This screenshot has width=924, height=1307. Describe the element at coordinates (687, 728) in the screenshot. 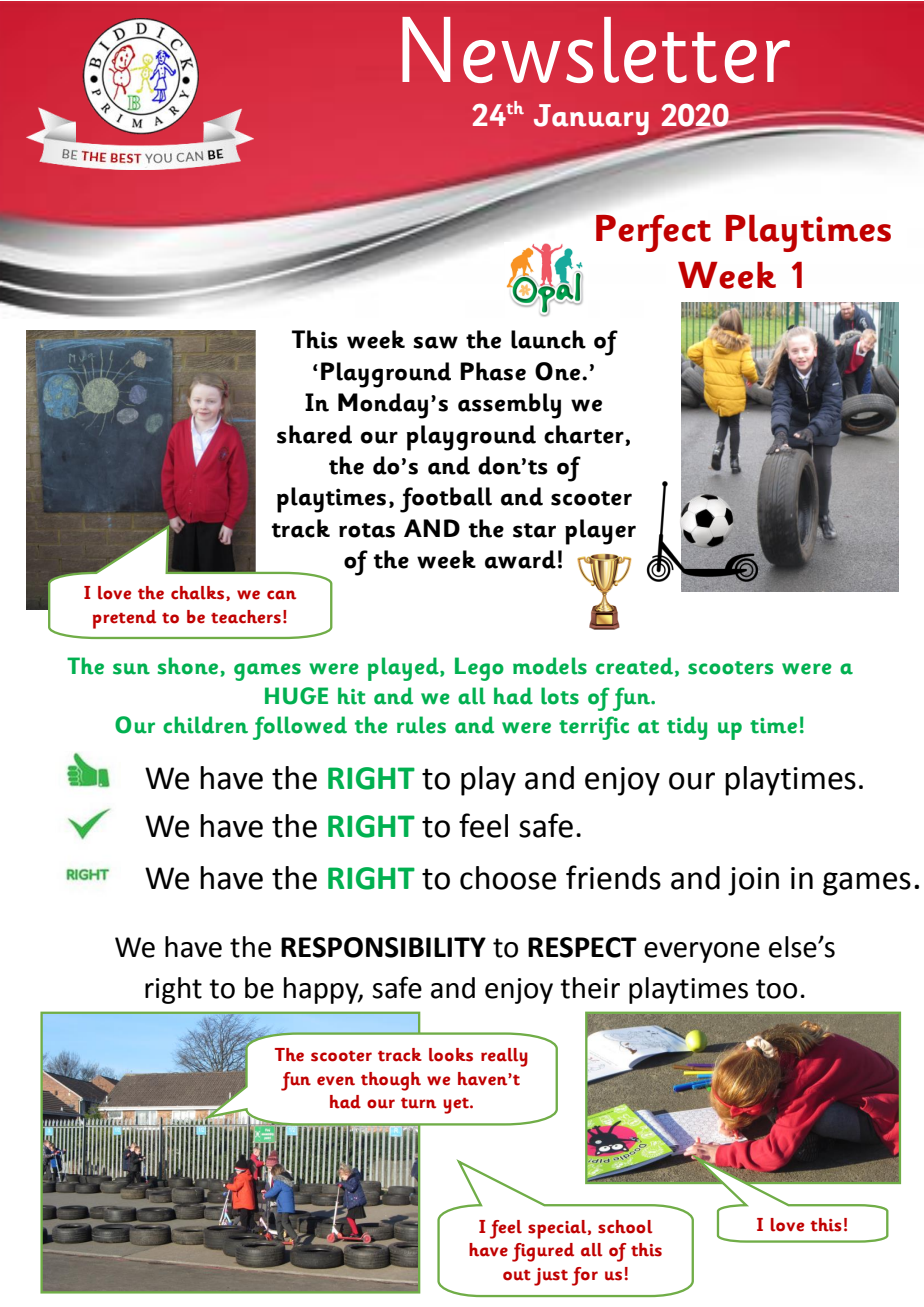

I see `tidy` at that location.
